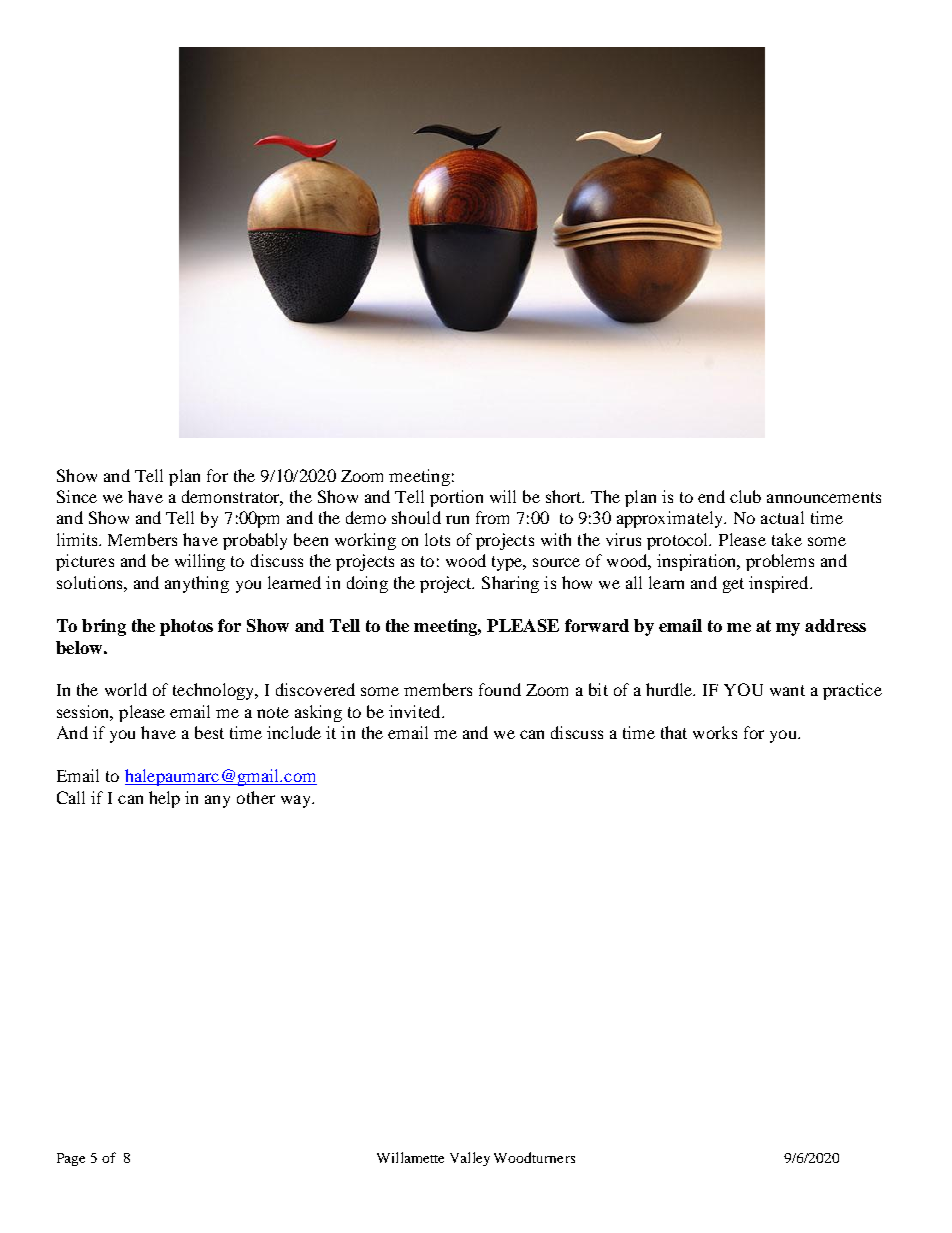 Image resolution: width=952 pixels, height=1233 pixels. I want to click on that, so click(674, 732).
